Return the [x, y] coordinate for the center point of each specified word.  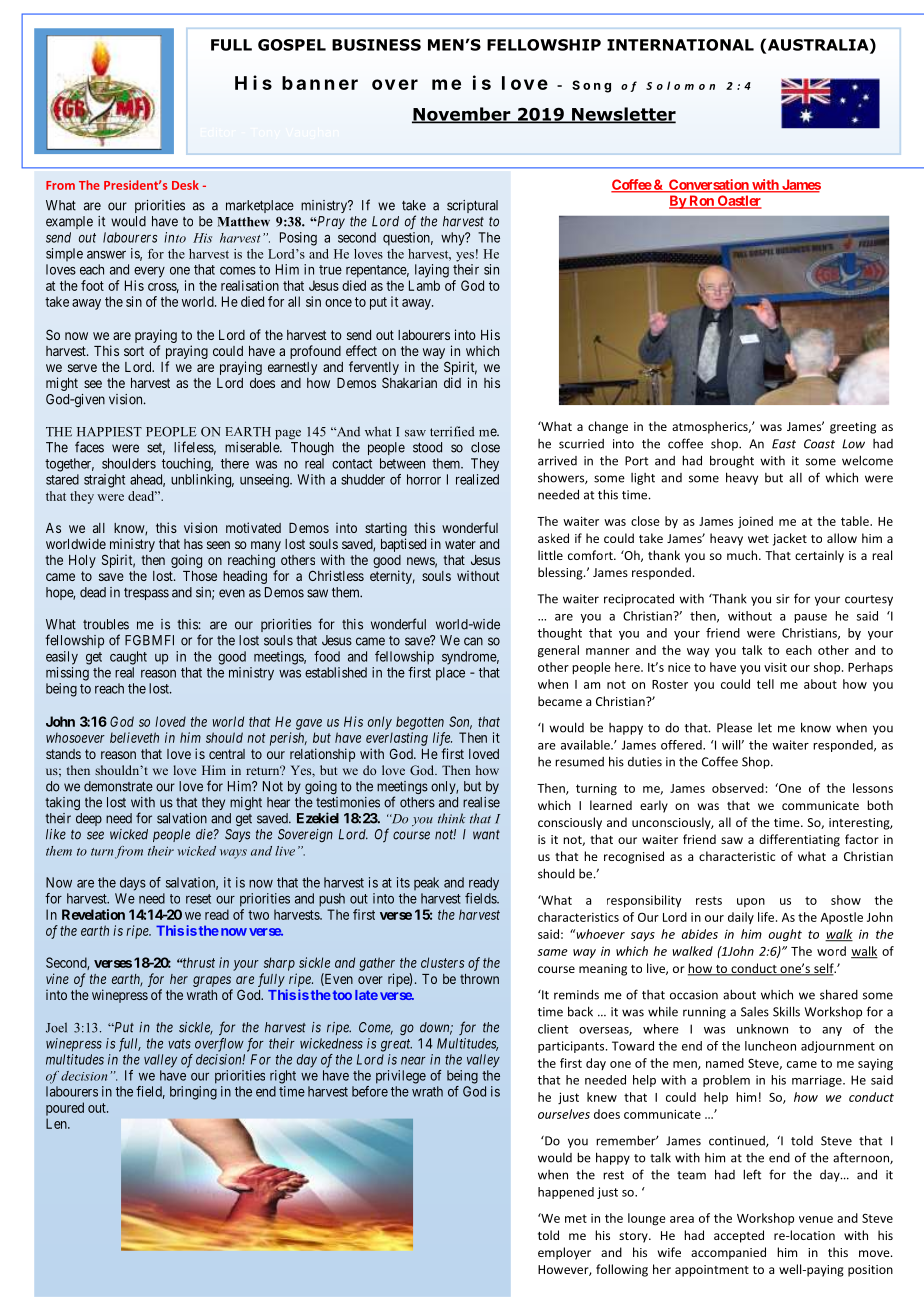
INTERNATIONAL [680, 45]
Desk [185, 185]
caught [128, 658]
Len [57, 1123]
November [462, 115]
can [473, 641]
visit [775, 667]
